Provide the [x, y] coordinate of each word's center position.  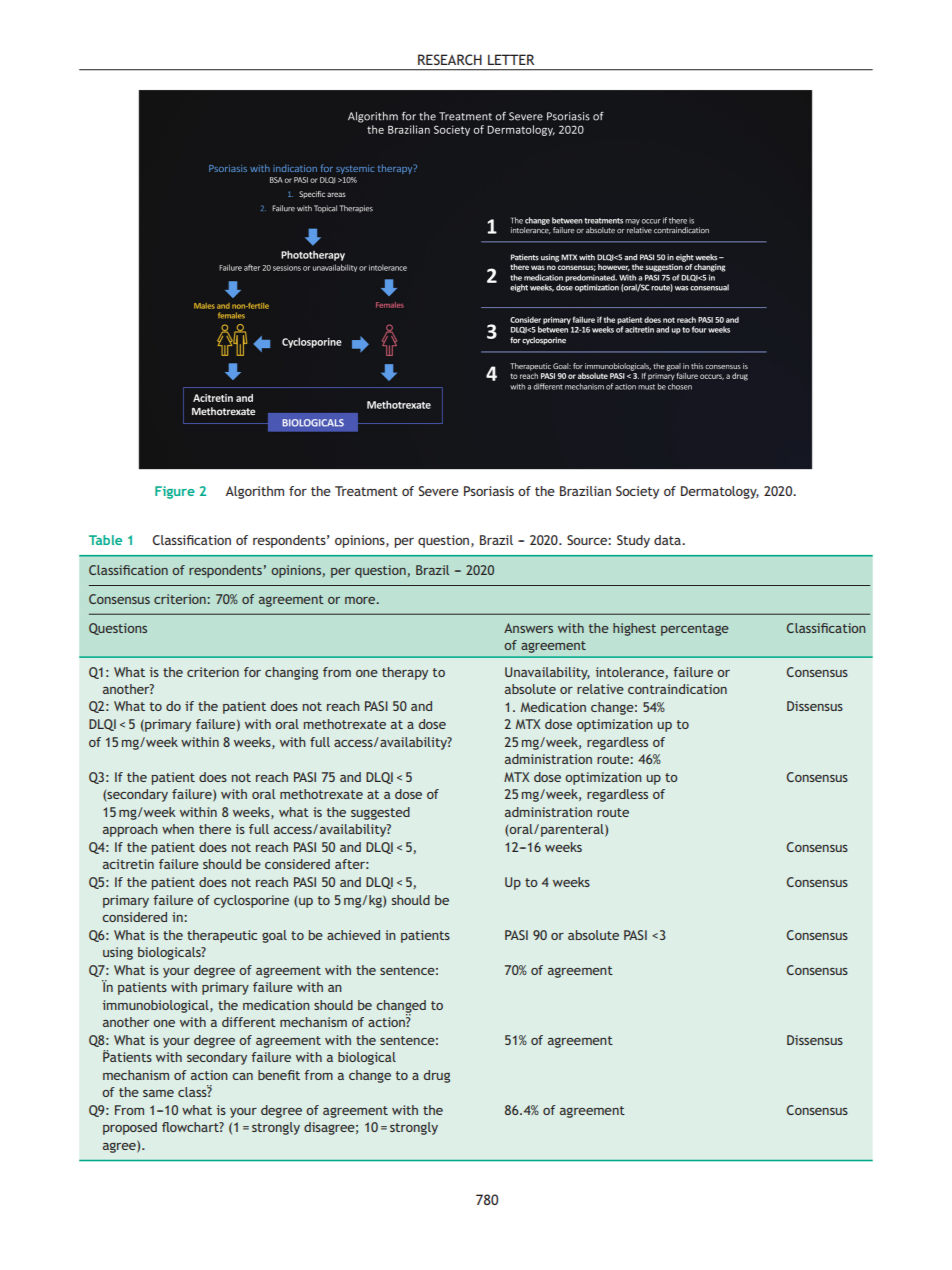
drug [437, 1076]
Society [637, 492]
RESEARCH [450, 59]
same [158, 1093]
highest [634, 629]
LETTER [511, 59]
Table [105, 540]
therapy [405, 673]
